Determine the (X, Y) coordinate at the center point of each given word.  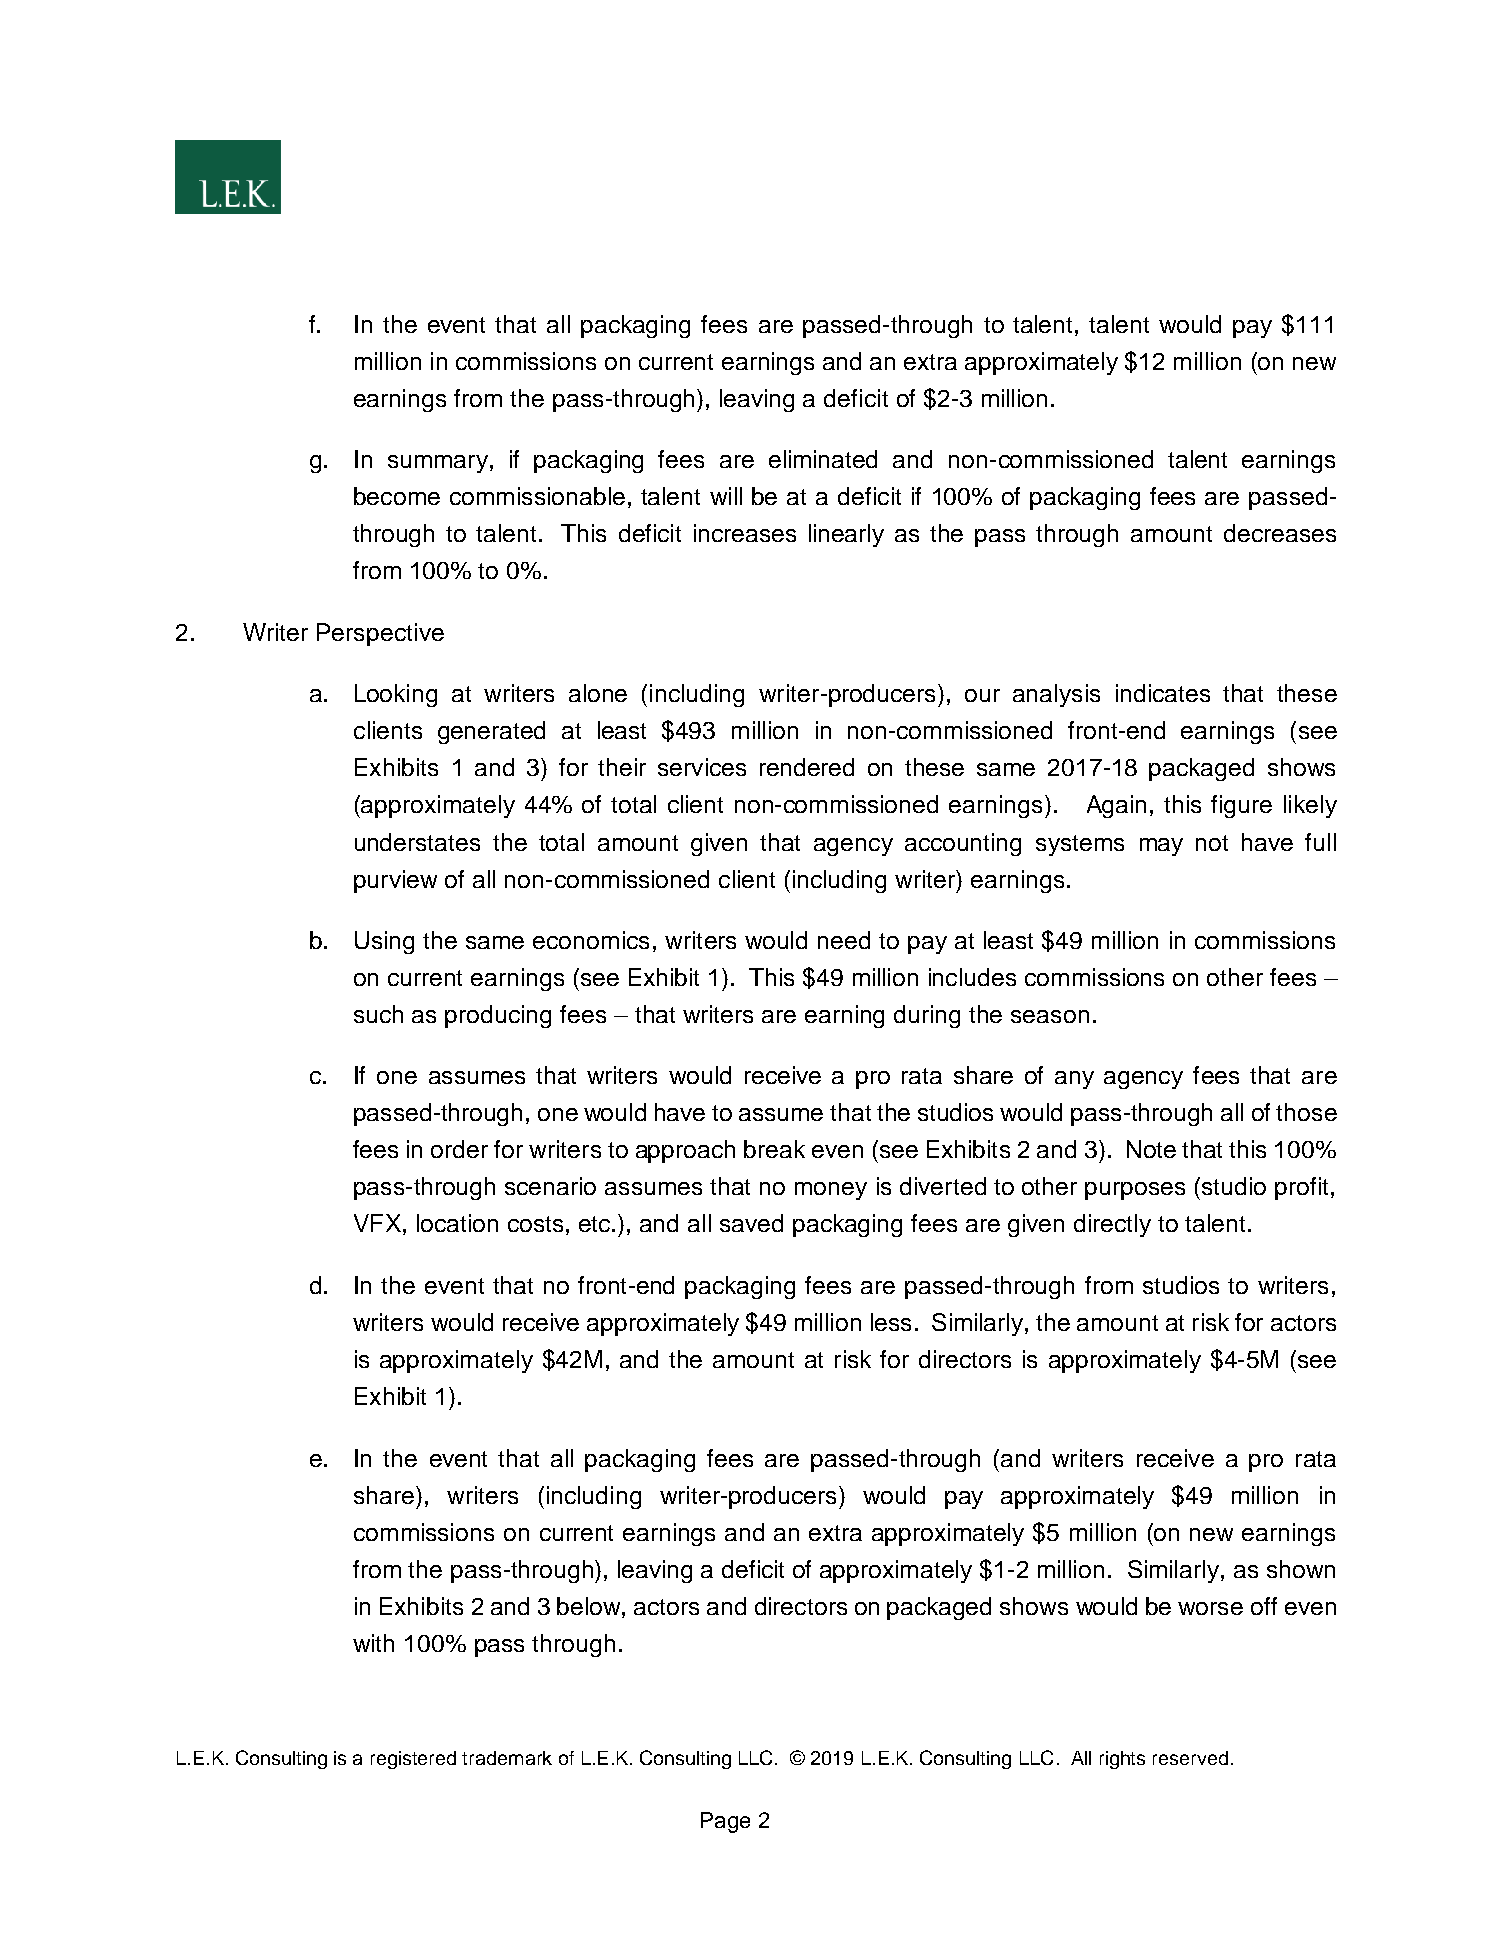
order (459, 1149)
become (397, 496)
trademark (507, 1758)
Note (1151, 1149)
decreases (1280, 533)
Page (725, 1822)
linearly (846, 535)
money (831, 1191)
